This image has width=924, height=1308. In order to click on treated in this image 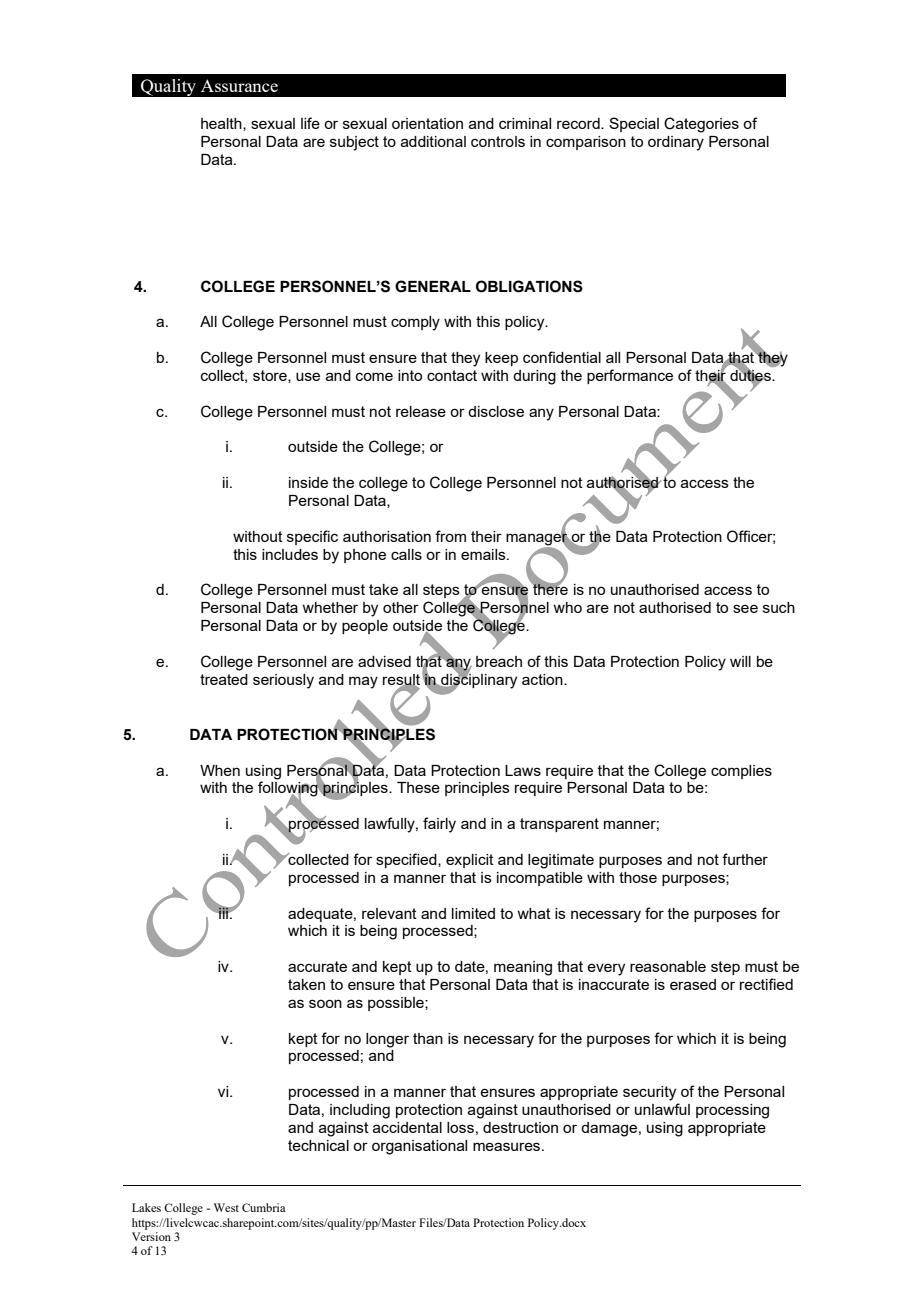, I will do `click(224, 679)`.
